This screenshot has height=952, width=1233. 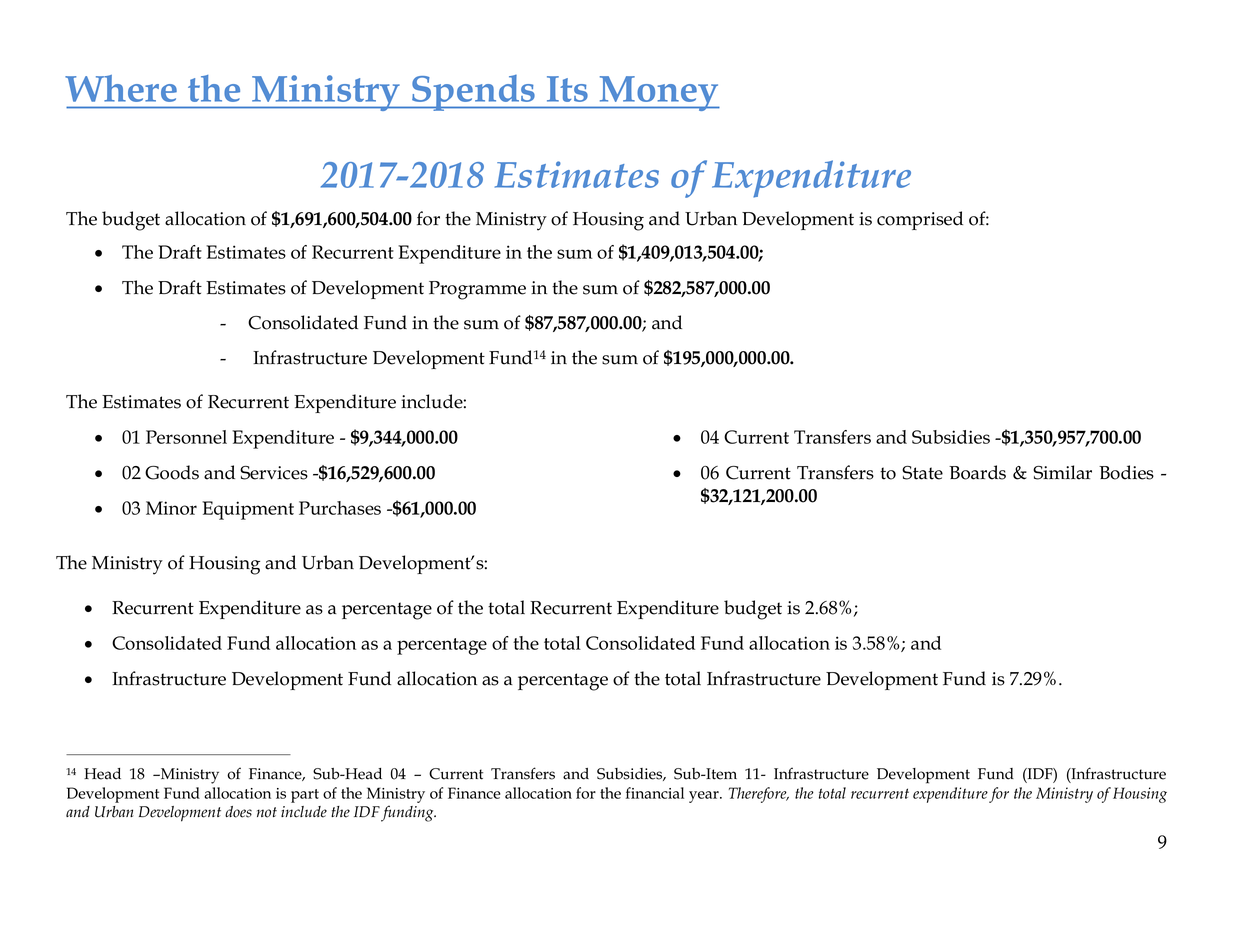 I want to click on comprised, so click(x=920, y=220).
